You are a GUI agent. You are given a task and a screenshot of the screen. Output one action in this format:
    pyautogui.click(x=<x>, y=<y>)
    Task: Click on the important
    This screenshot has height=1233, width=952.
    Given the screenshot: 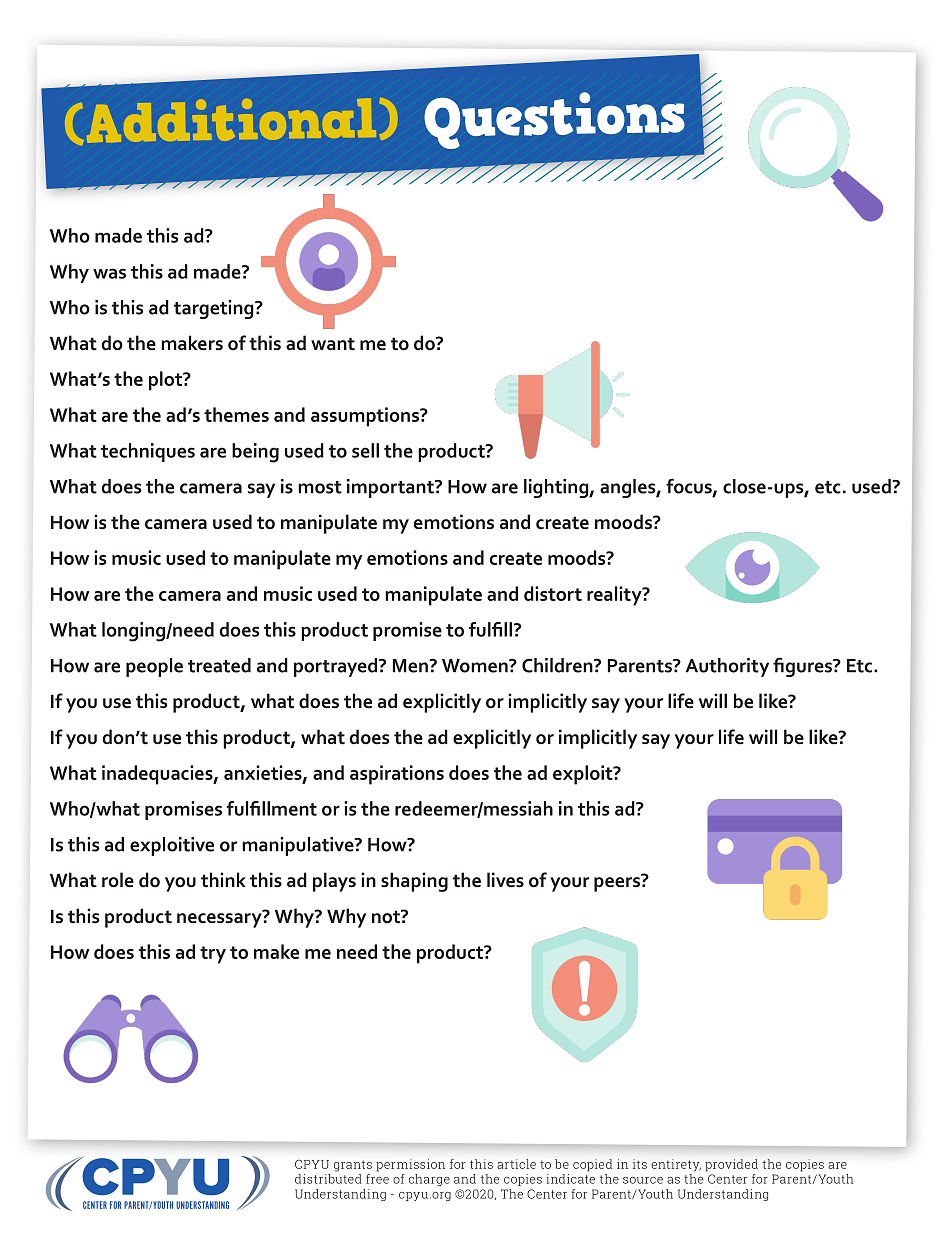 What is the action you would take?
    pyautogui.click(x=391, y=488)
